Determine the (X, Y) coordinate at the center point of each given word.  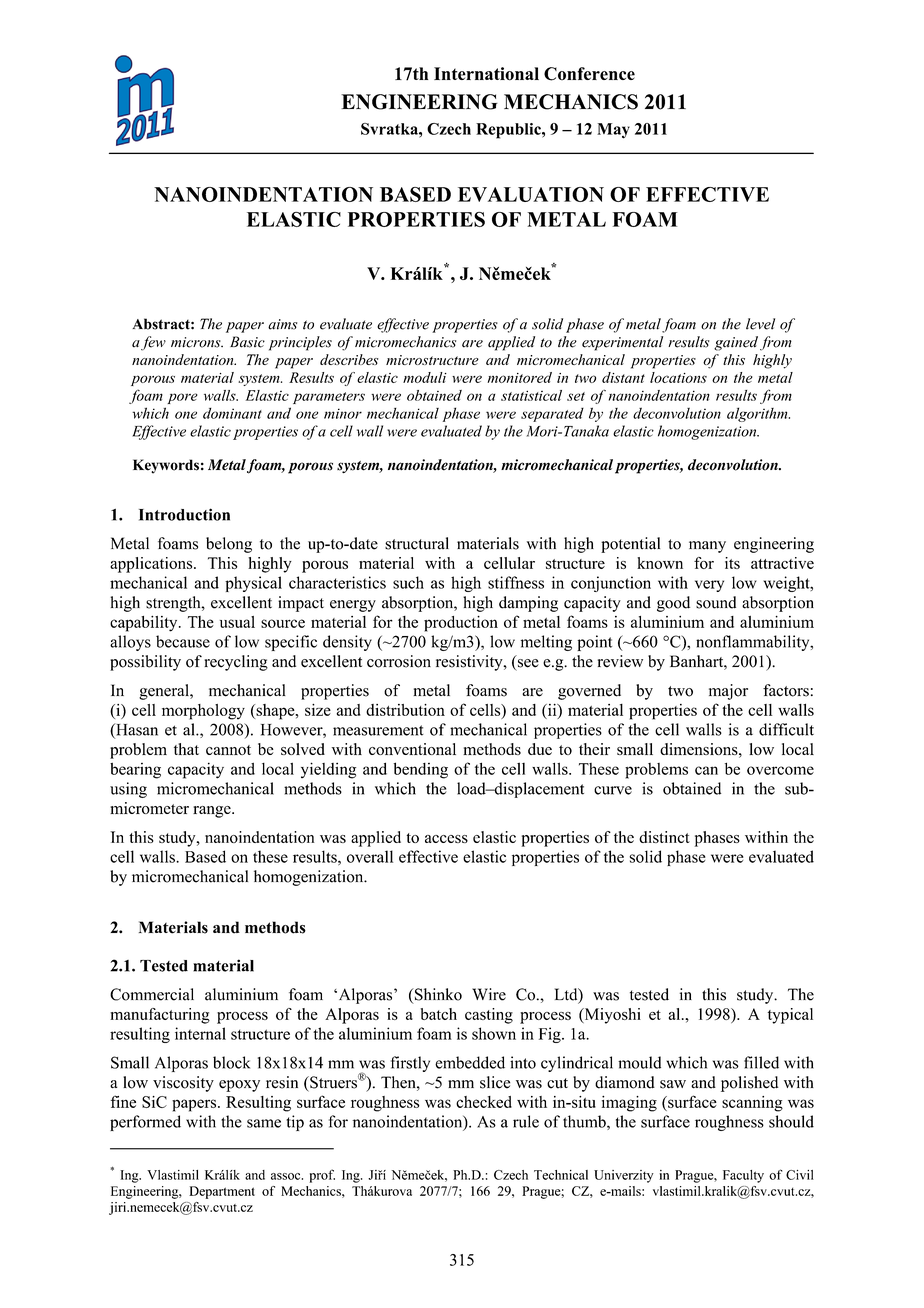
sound (716, 602)
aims (282, 324)
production (461, 624)
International (486, 74)
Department (222, 1192)
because (183, 641)
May (613, 131)
